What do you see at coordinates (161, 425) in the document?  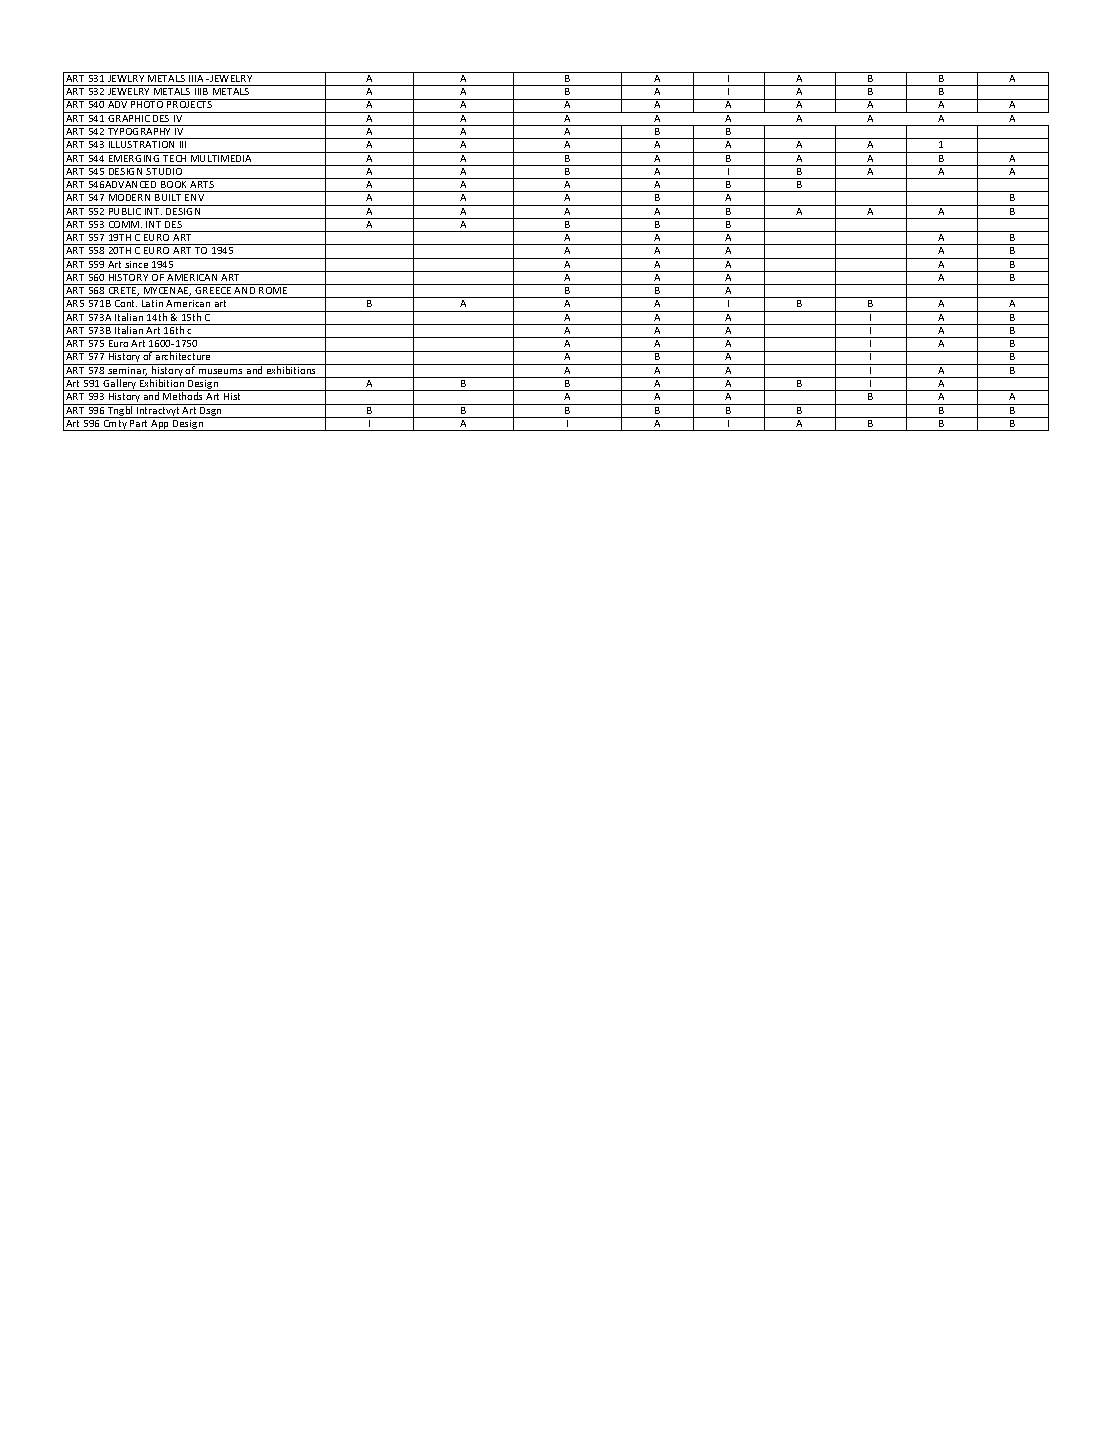 I see `App` at bounding box center [161, 425].
